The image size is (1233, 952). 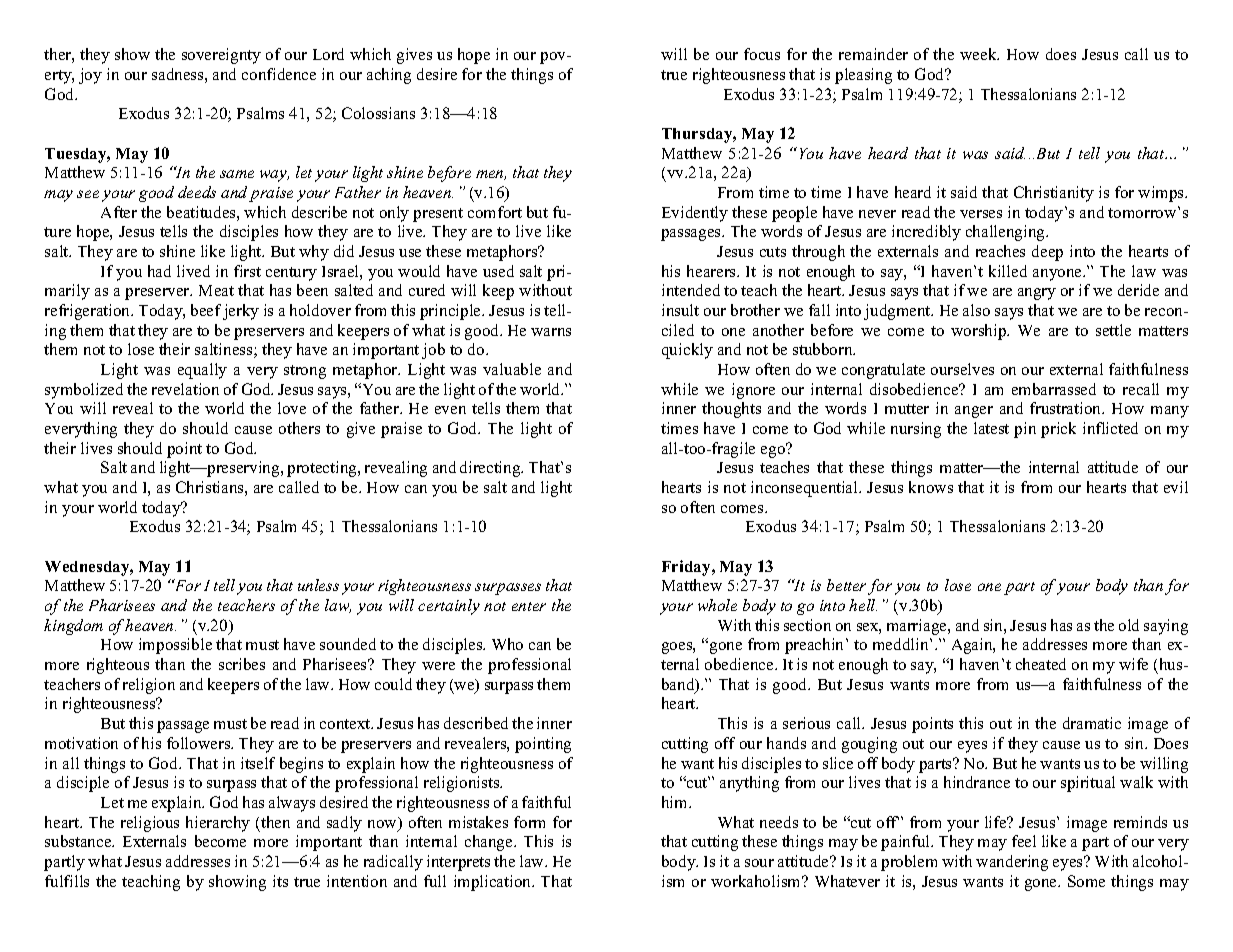 I want to click on directing, so click(x=491, y=469).
